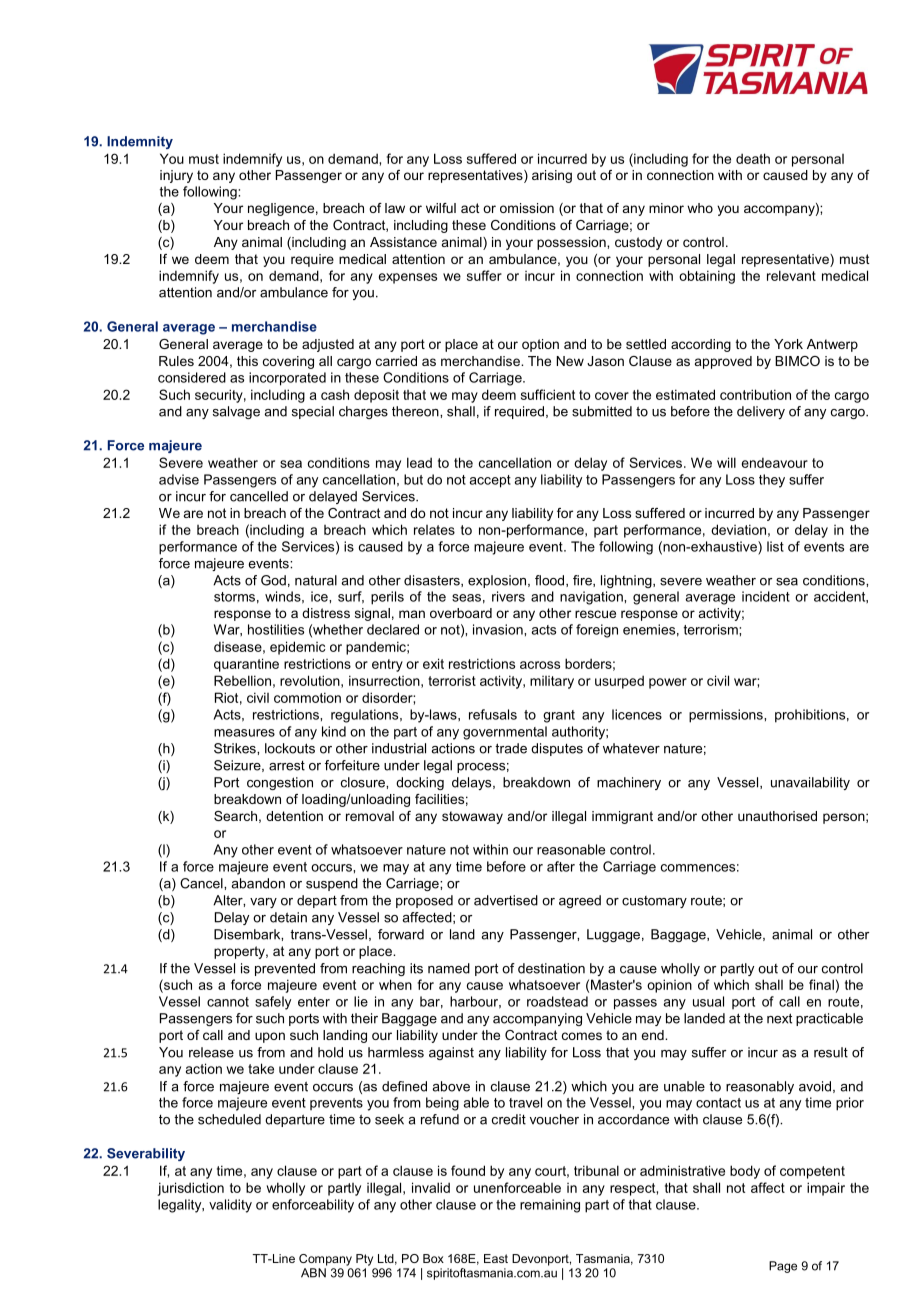 The width and height of the screenshot is (924, 1308). I want to click on injury, so click(176, 176).
